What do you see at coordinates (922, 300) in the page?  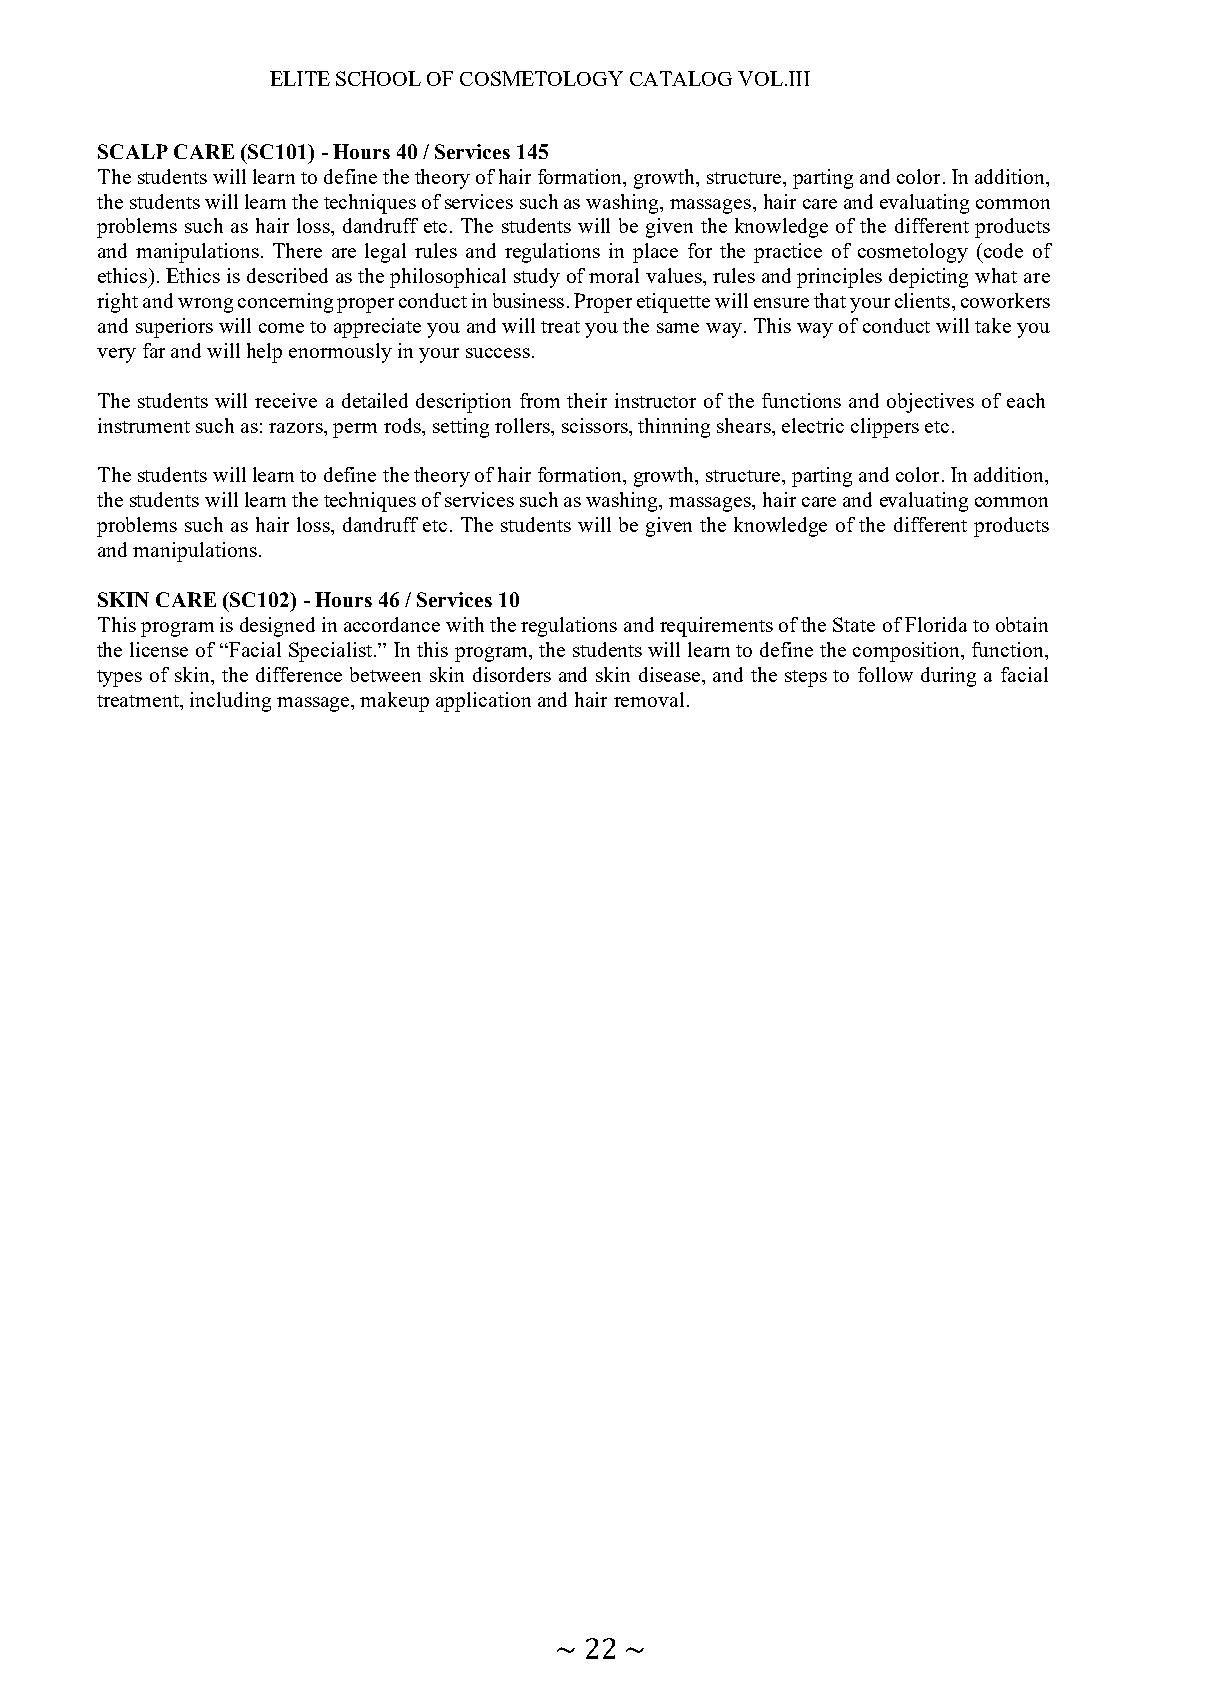 I see `clients` at bounding box center [922, 300].
